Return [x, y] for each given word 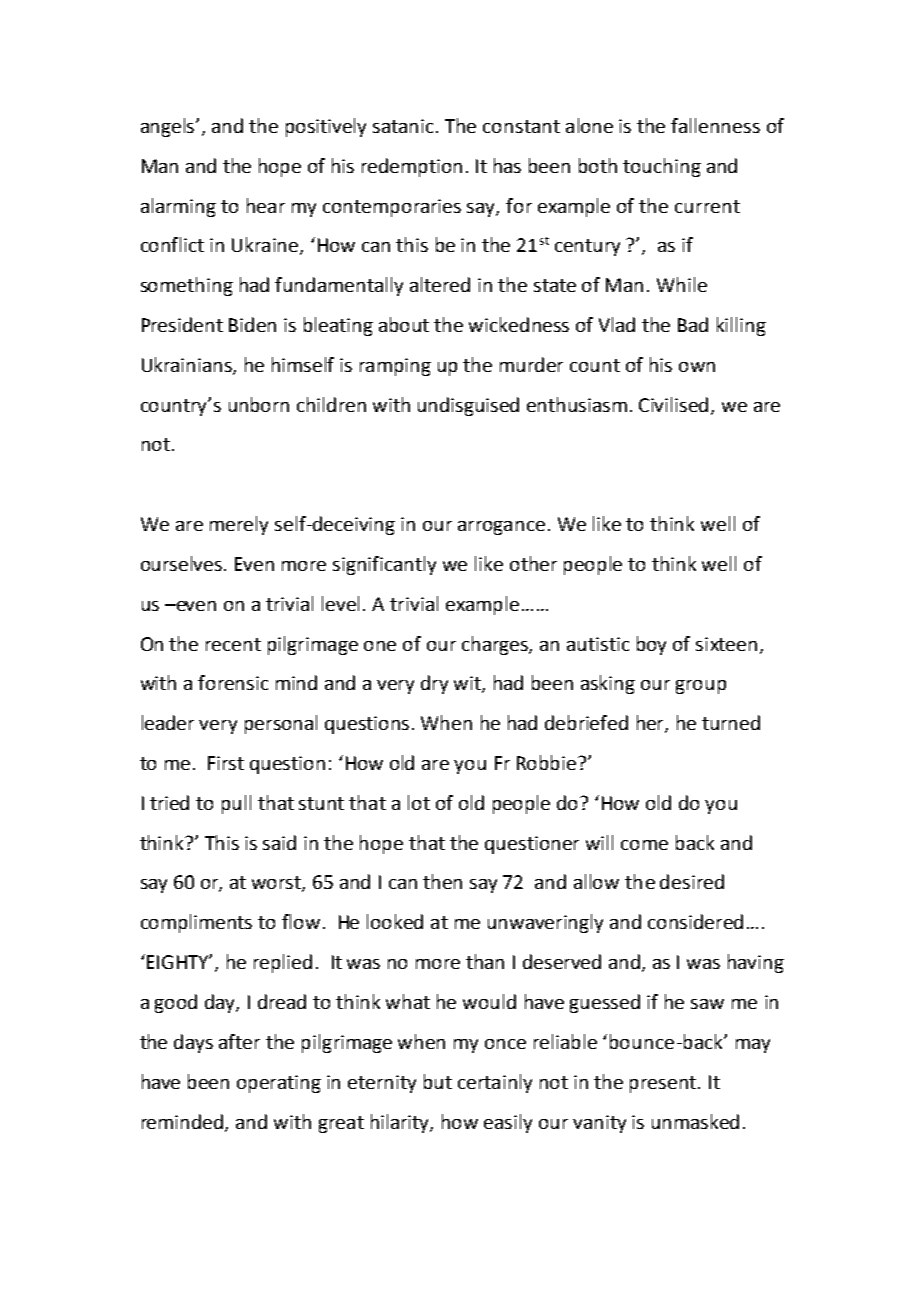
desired [692, 881]
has [507, 165]
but [438, 1081]
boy [651, 645]
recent [233, 644]
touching [662, 167]
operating [279, 1084]
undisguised [468, 406]
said [279, 842]
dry [434, 684]
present [664, 1084]
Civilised [675, 405]
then [442, 881]
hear [266, 205]
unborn [259, 404]
